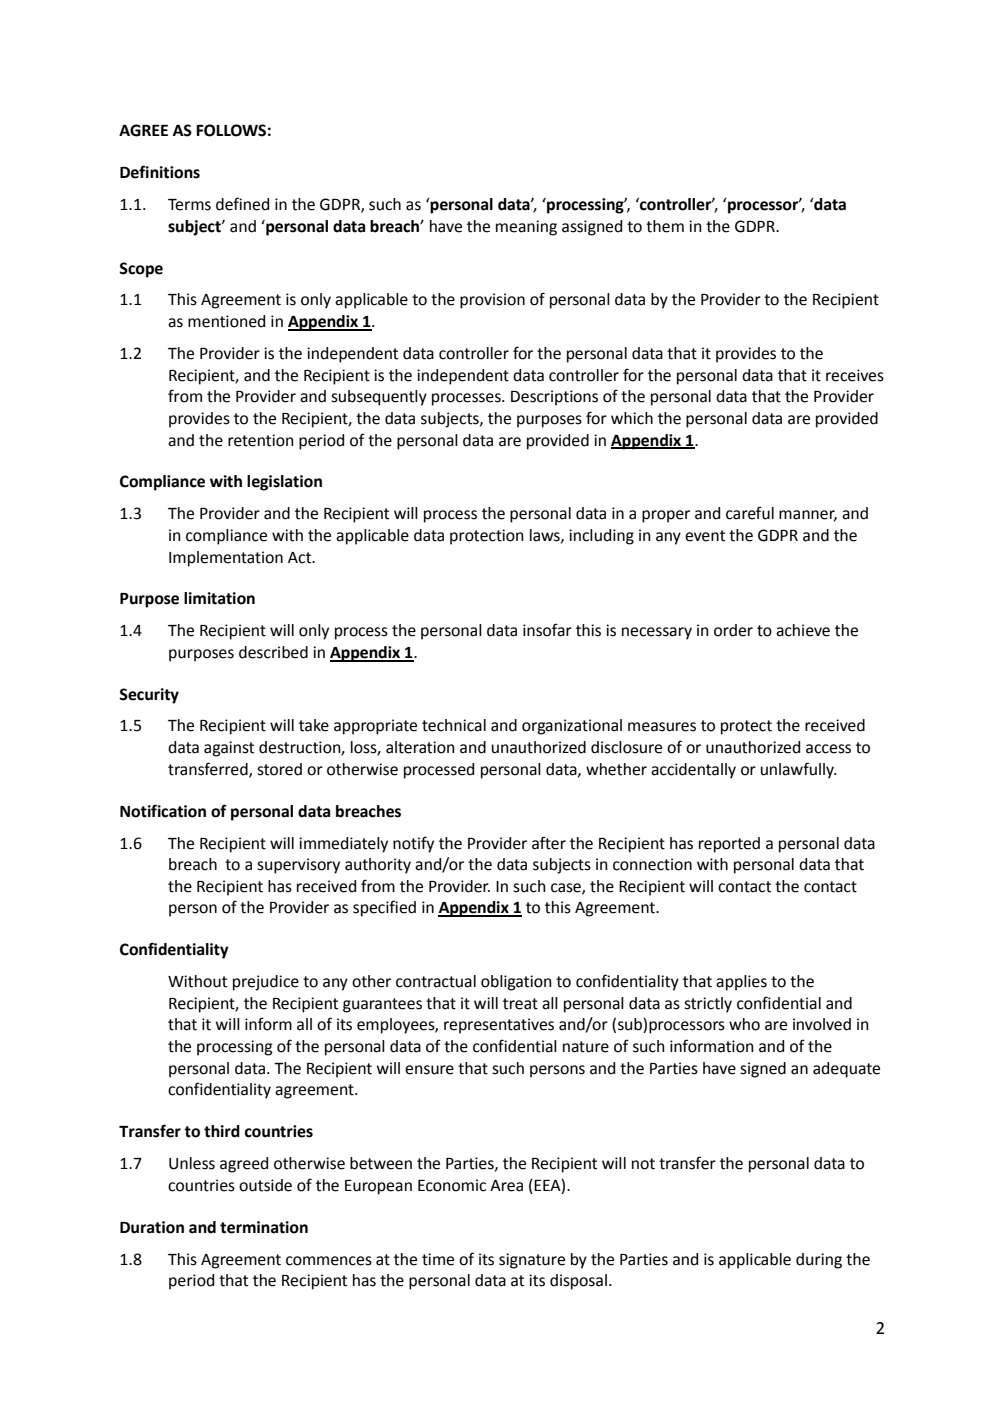 The width and height of the screenshot is (1005, 1422). Describe the element at coordinates (526, 228) in the screenshot. I see `meaning` at that location.
